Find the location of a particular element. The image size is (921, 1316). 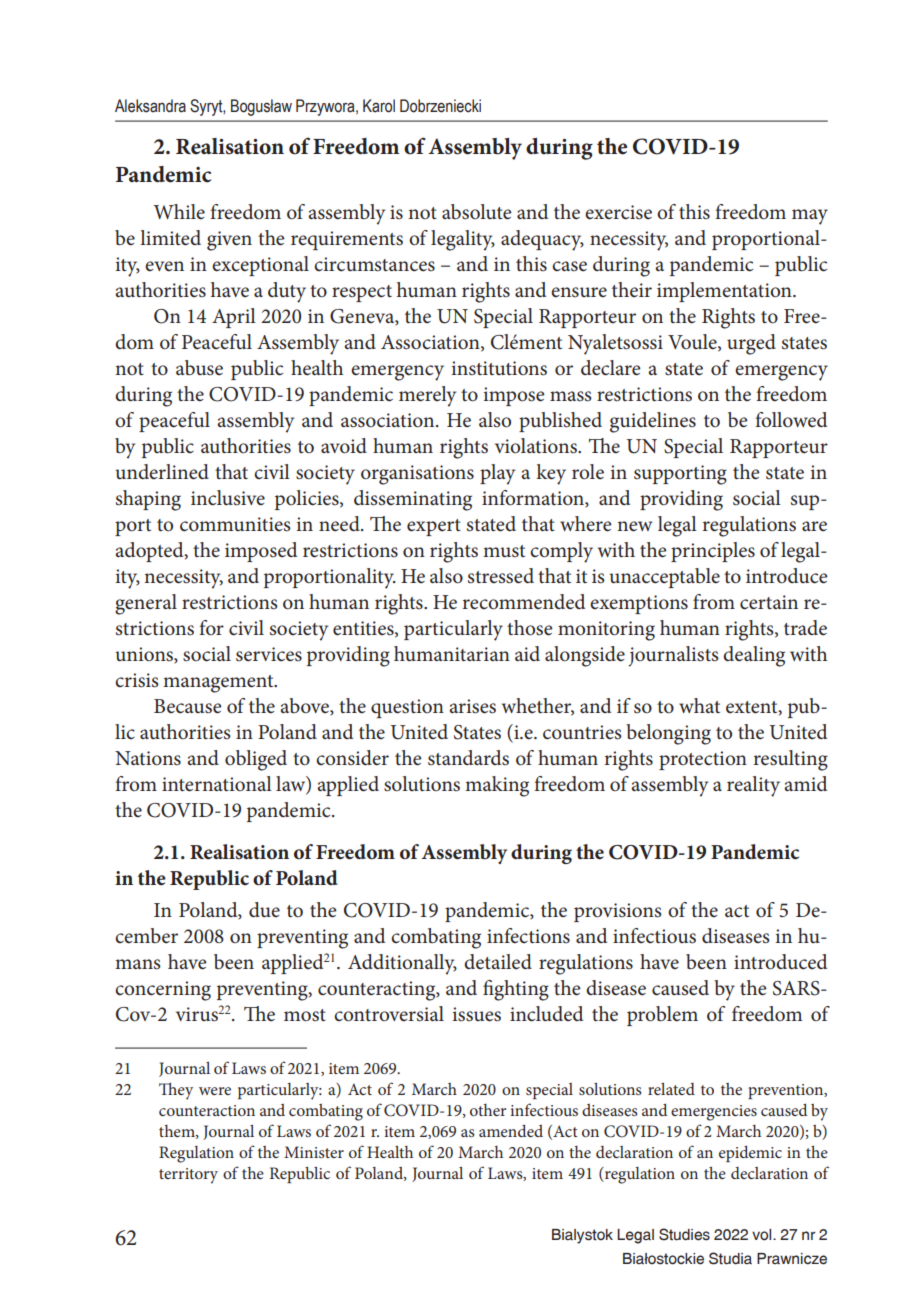

issues is located at coordinates (476, 1014).
